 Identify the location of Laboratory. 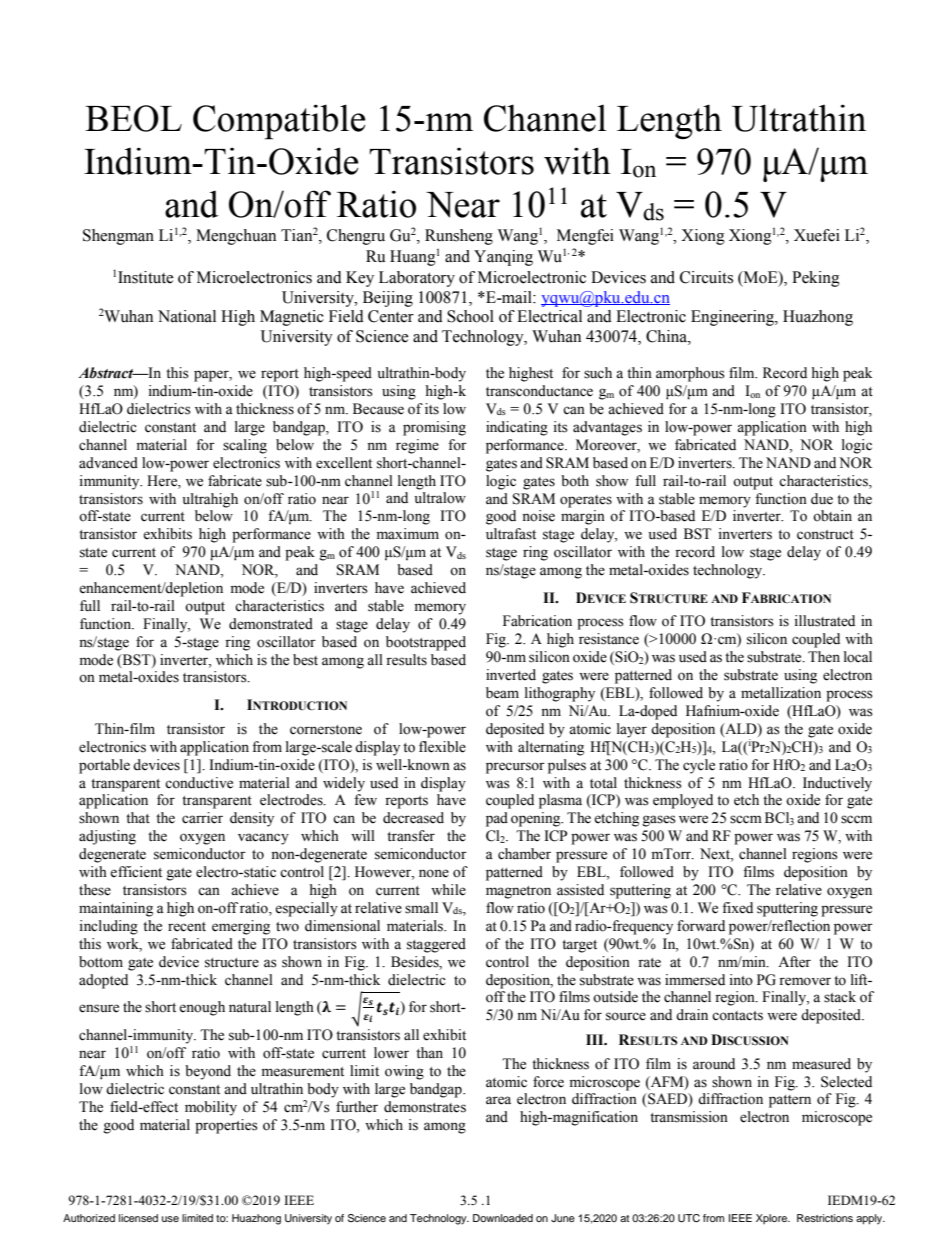
(417, 279).
